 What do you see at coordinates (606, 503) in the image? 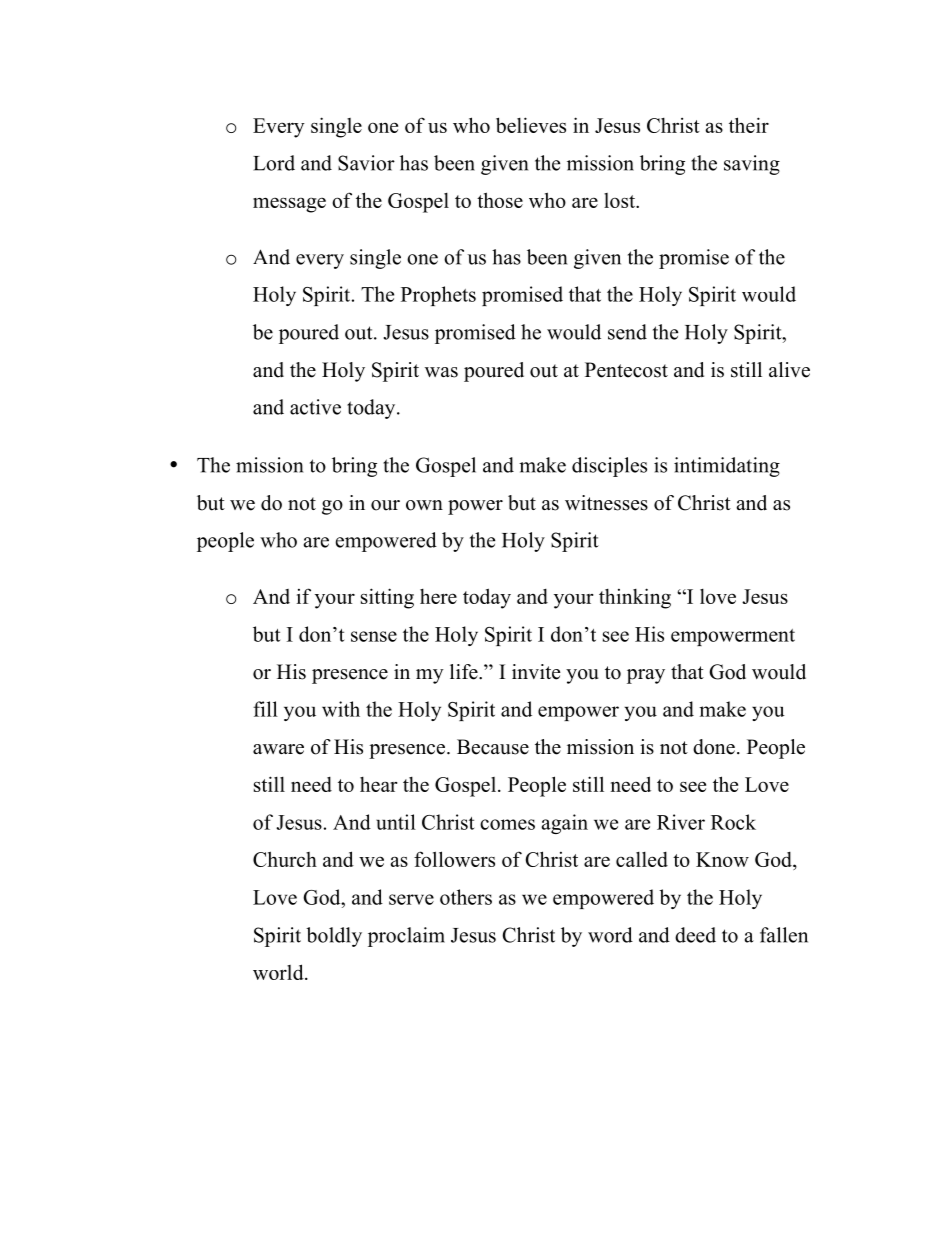
I see `witnesses` at bounding box center [606, 503].
